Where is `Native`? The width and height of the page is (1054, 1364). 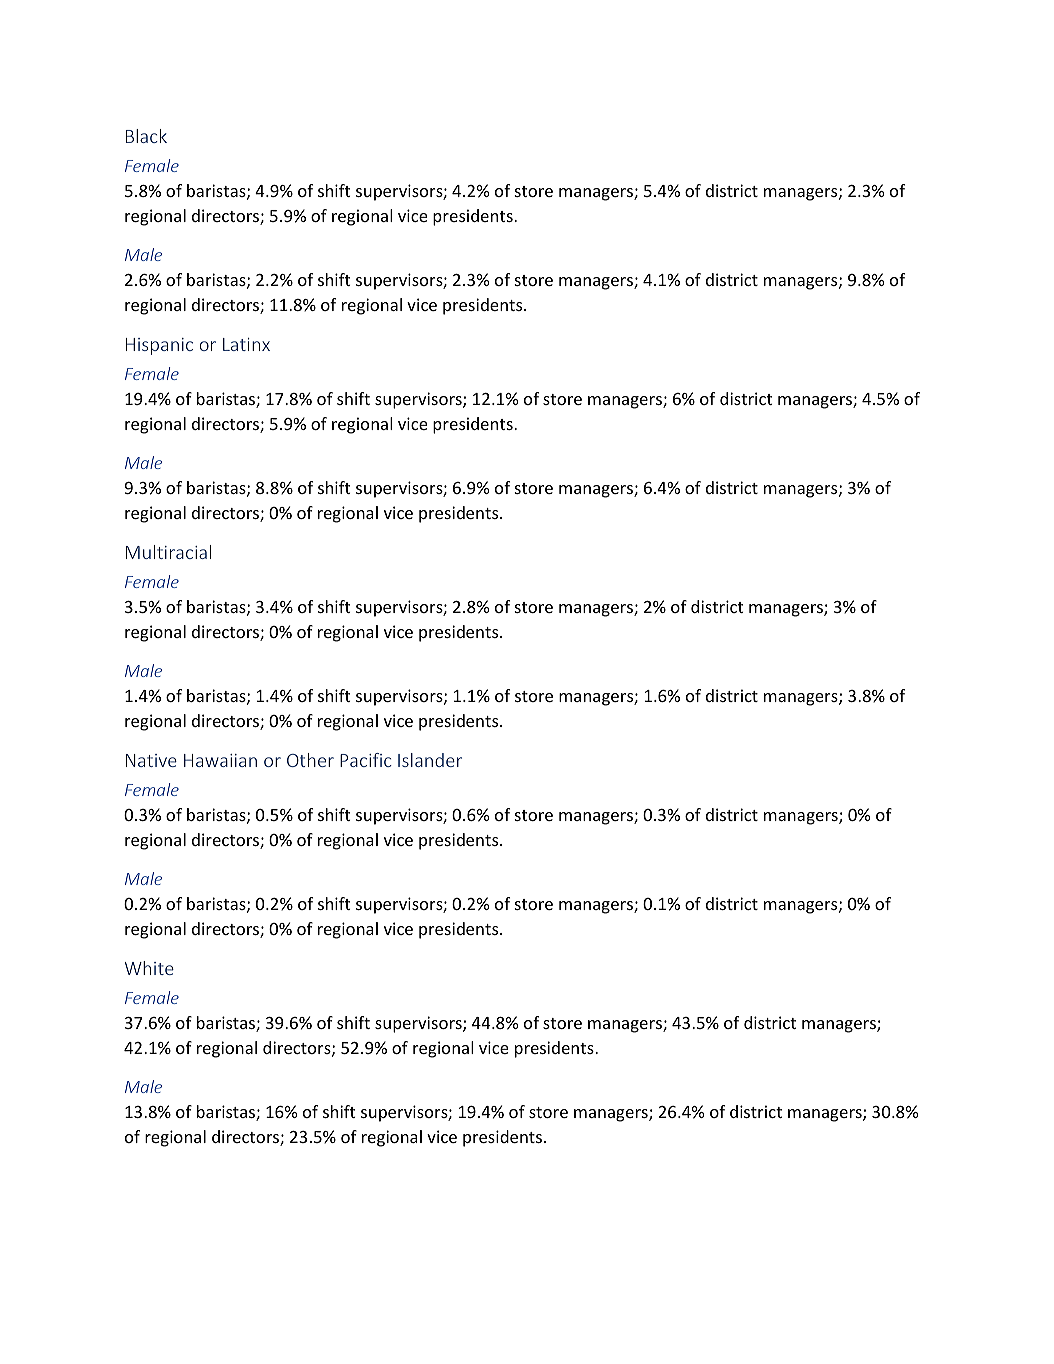 Native is located at coordinates (151, 760).
